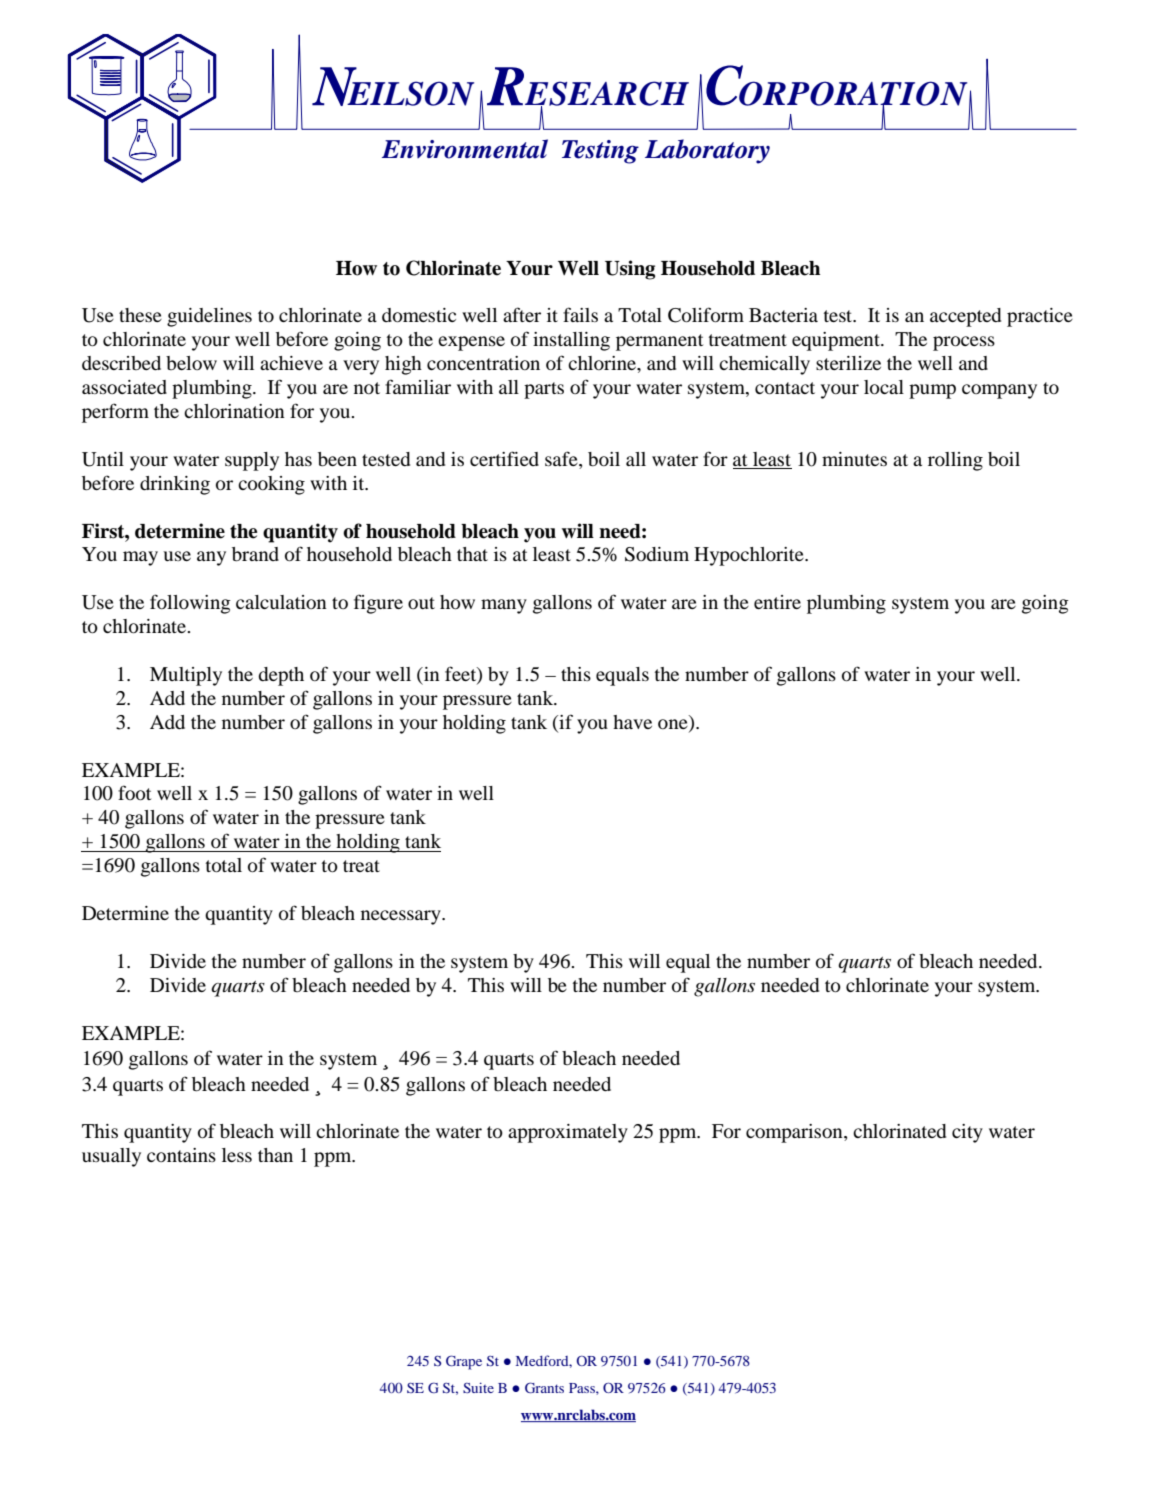  What do you see at coordinates (464, 1362) in the screenshot?
I see `Grape` at bounding box center [464, 1362].
